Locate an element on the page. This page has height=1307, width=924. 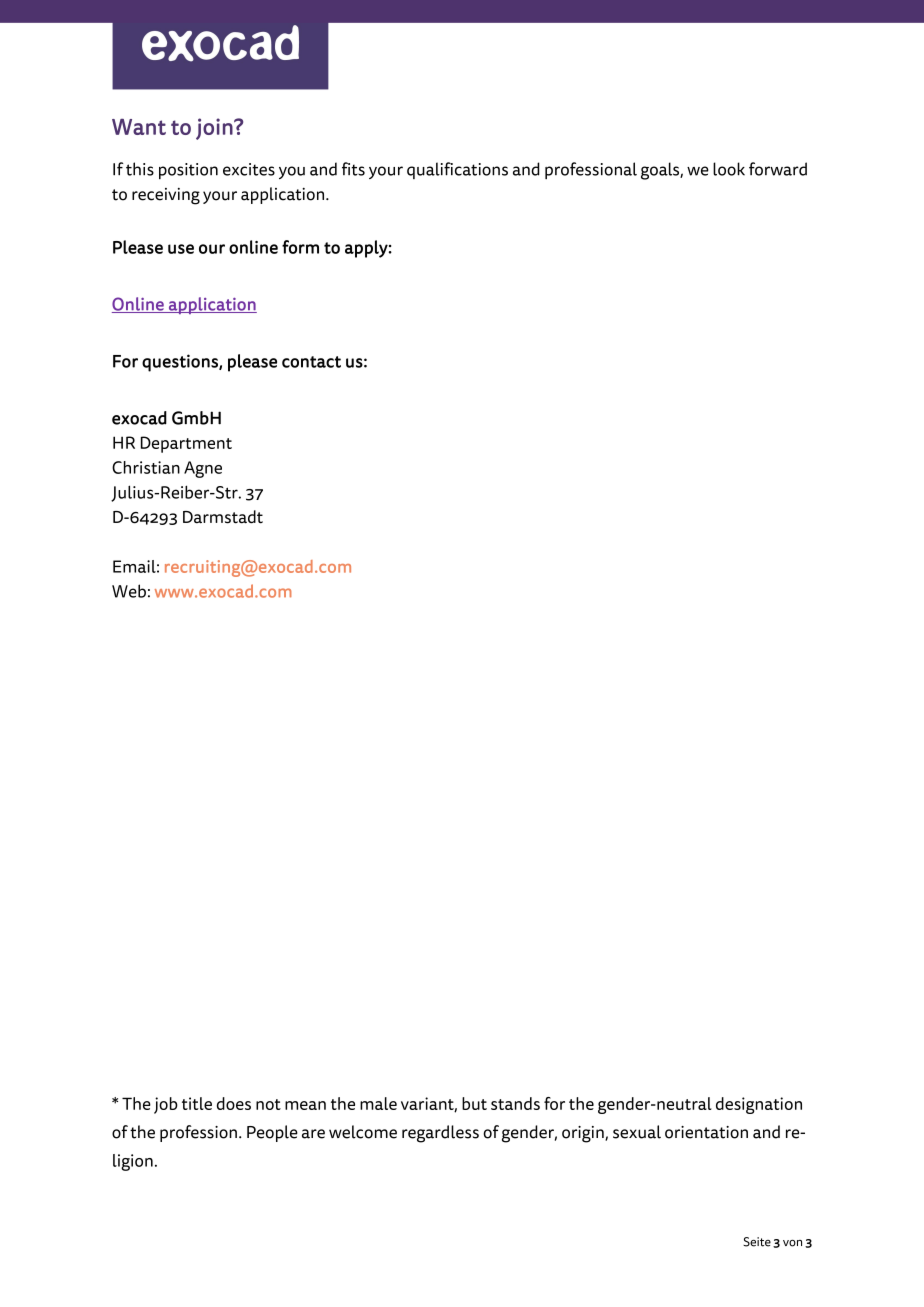
designation is located at coordinates (759, 1105).
